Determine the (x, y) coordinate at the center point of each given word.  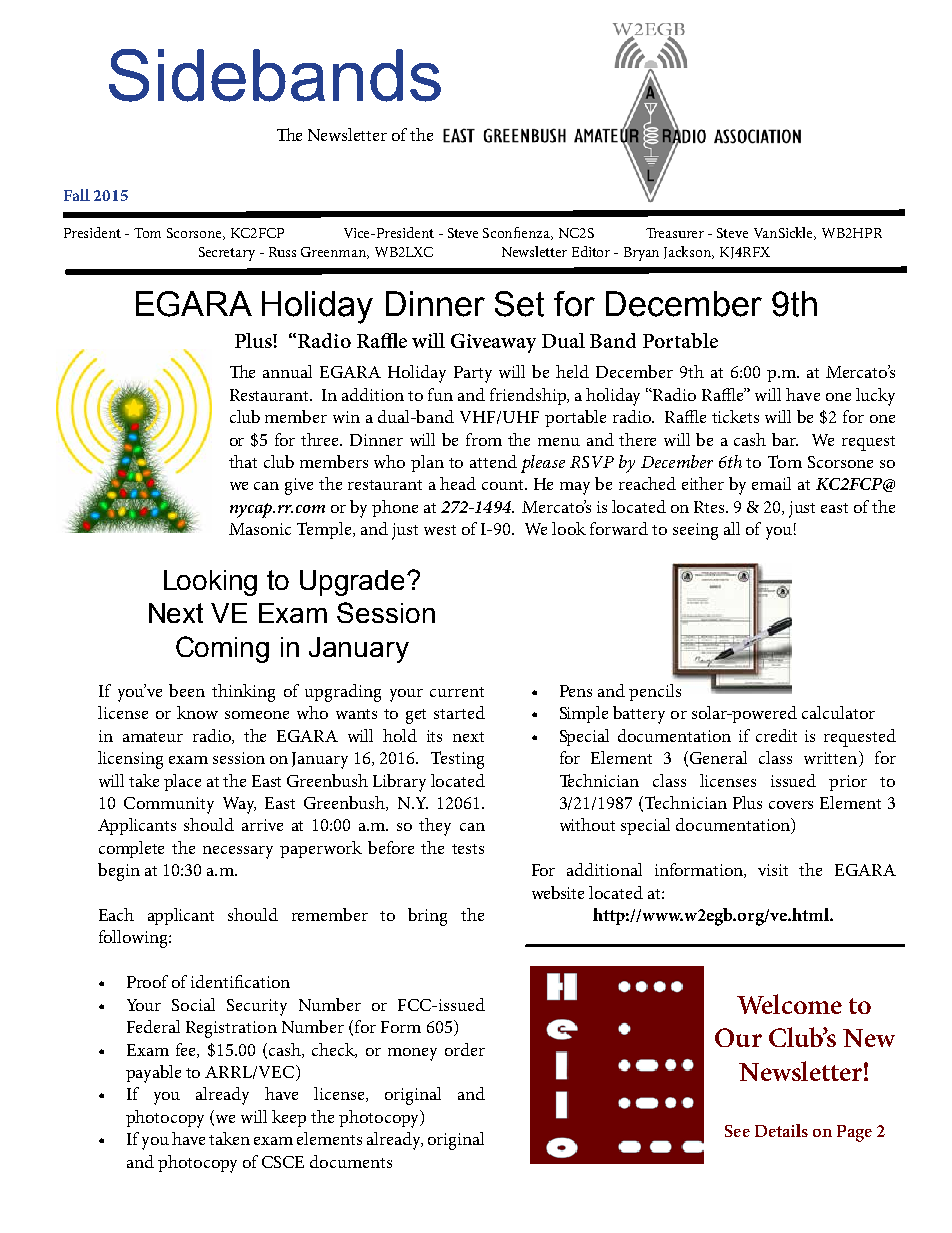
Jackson (689, 252)
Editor (591, 251)
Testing (457, 760)
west (440, 530)
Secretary (227, 254)
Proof (147, 981)
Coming (222, 649)
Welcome (789, 1004)
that (243, 461)
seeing (695, 531)
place (182, 782)
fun (440, 394)
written (832, 759)
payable (153, 1074)
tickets (735, 416)
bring (427, 917)
